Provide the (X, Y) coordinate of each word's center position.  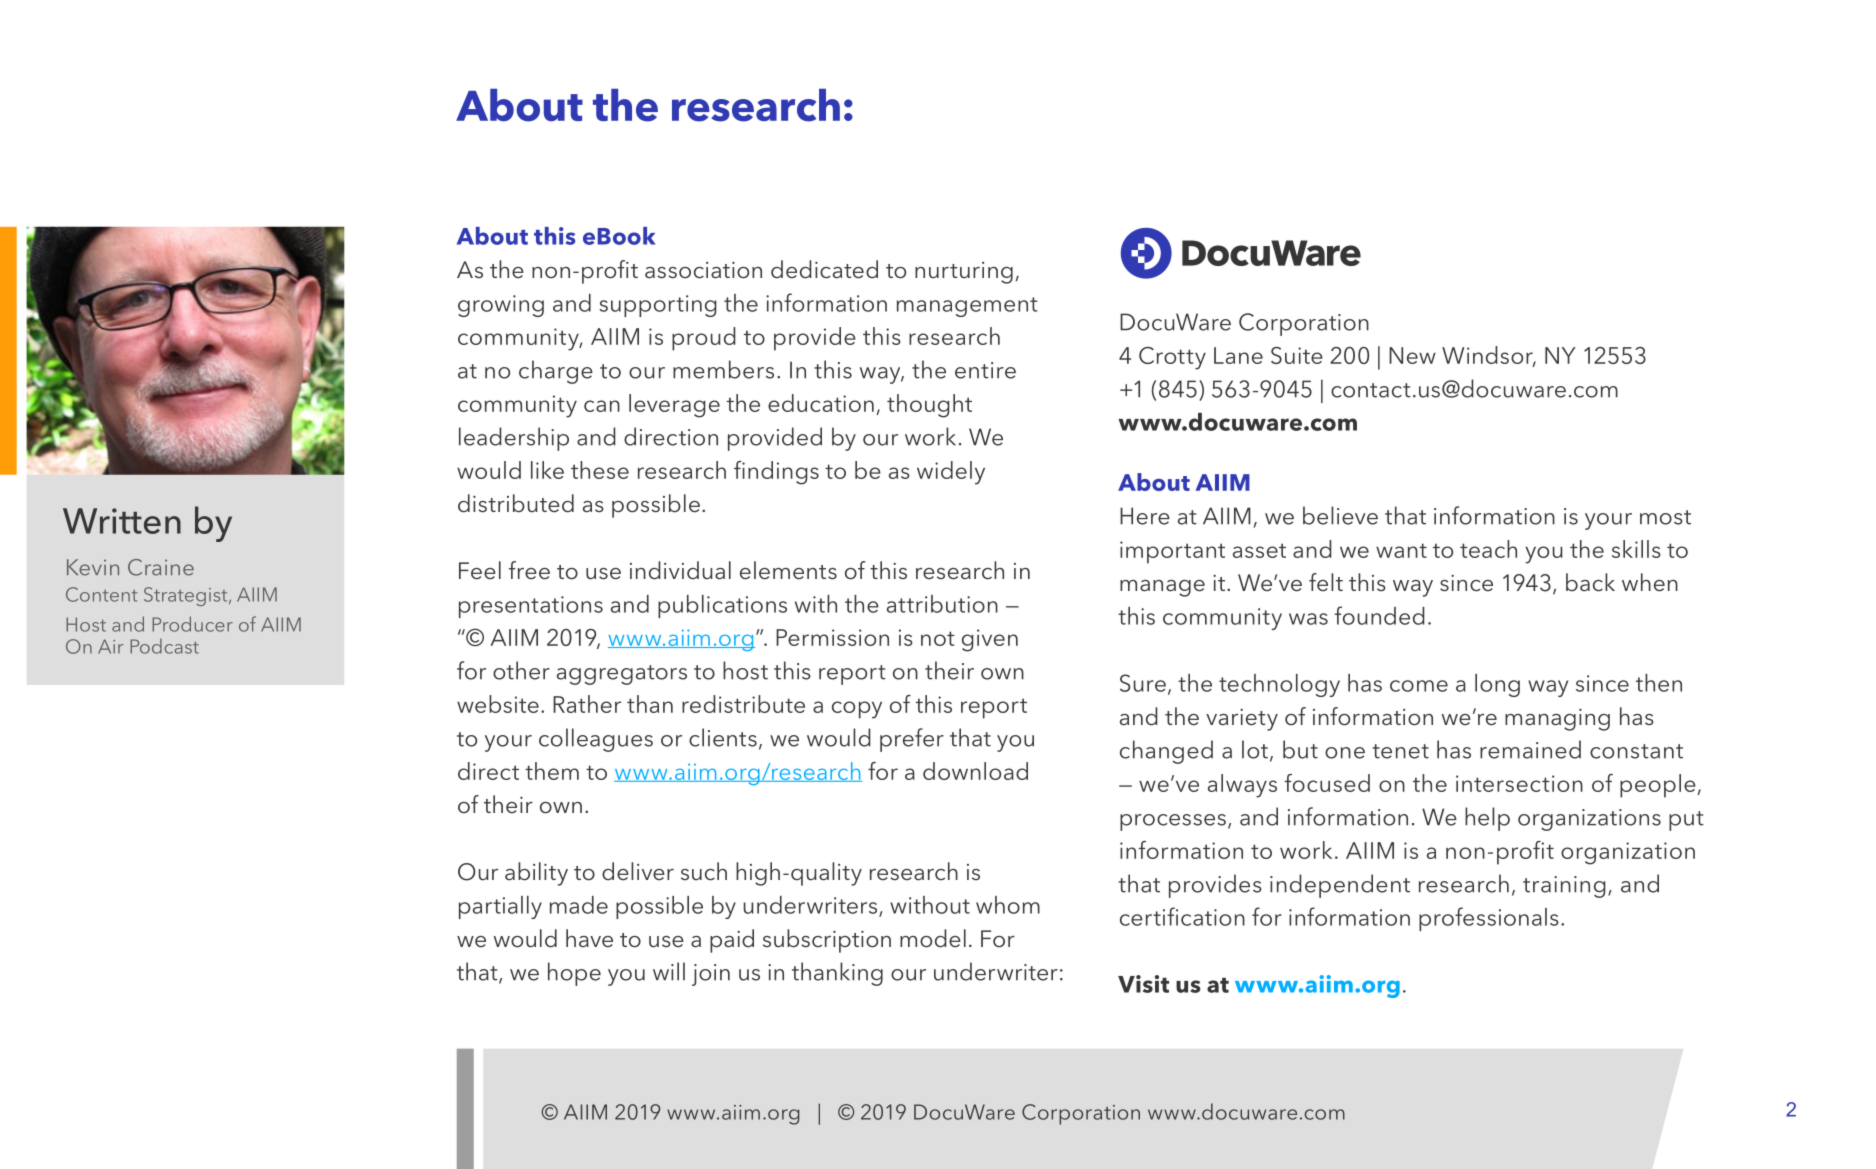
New (1412, 355)
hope (574, 974)
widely (951, 473)
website (498, 704)
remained (1530, 749)
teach (1488, 549)
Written (122, 521)
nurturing (964, 273)
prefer (912, 740)
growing (501, 306)
